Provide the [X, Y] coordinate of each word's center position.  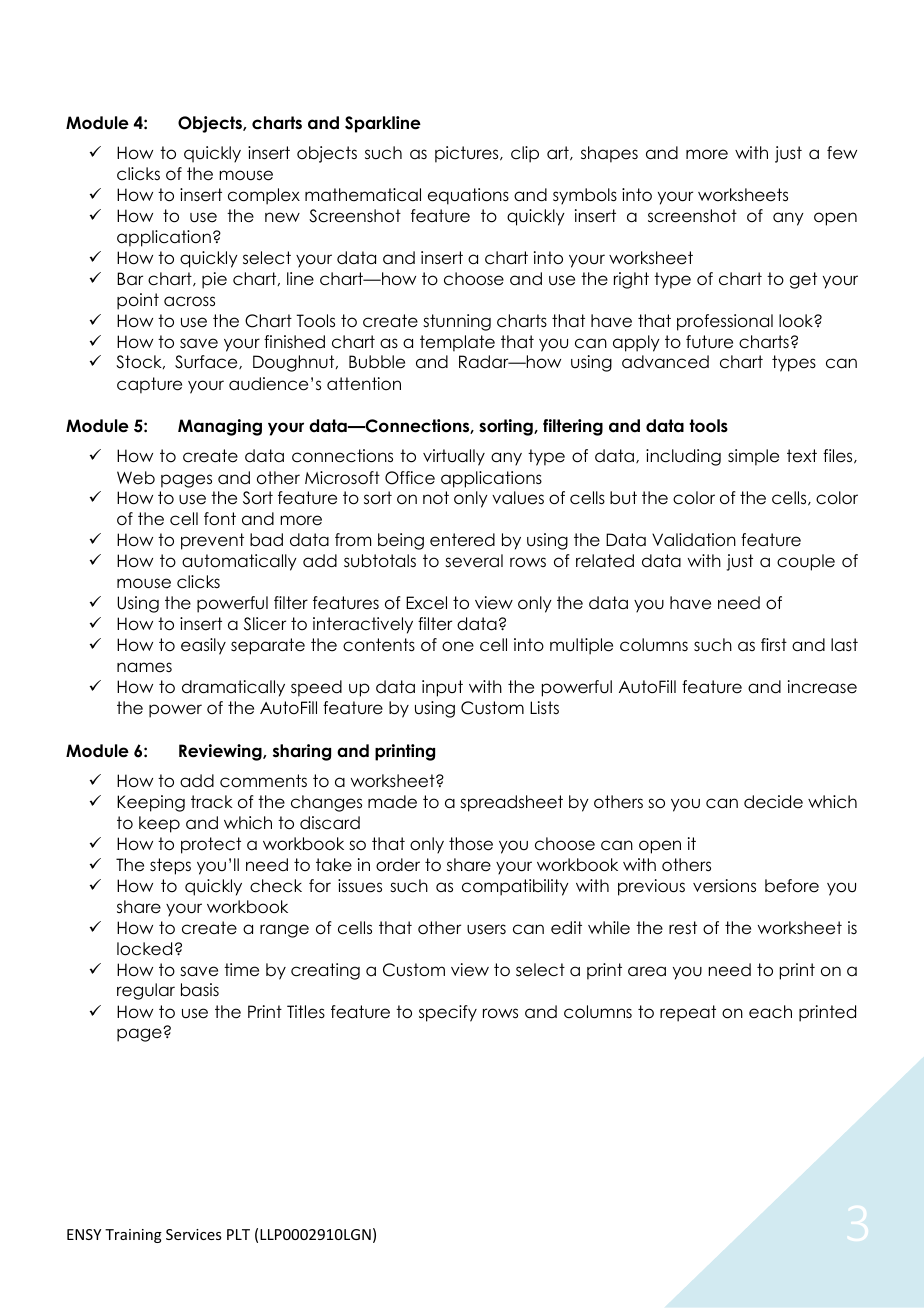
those [471, 844]
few [842, 153]
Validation [694, 540]
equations [468, 196]
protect [211, 845]
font [220, 519]
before [792, 886]
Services [193, 1234]
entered [462, 540]
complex [264, 196]
